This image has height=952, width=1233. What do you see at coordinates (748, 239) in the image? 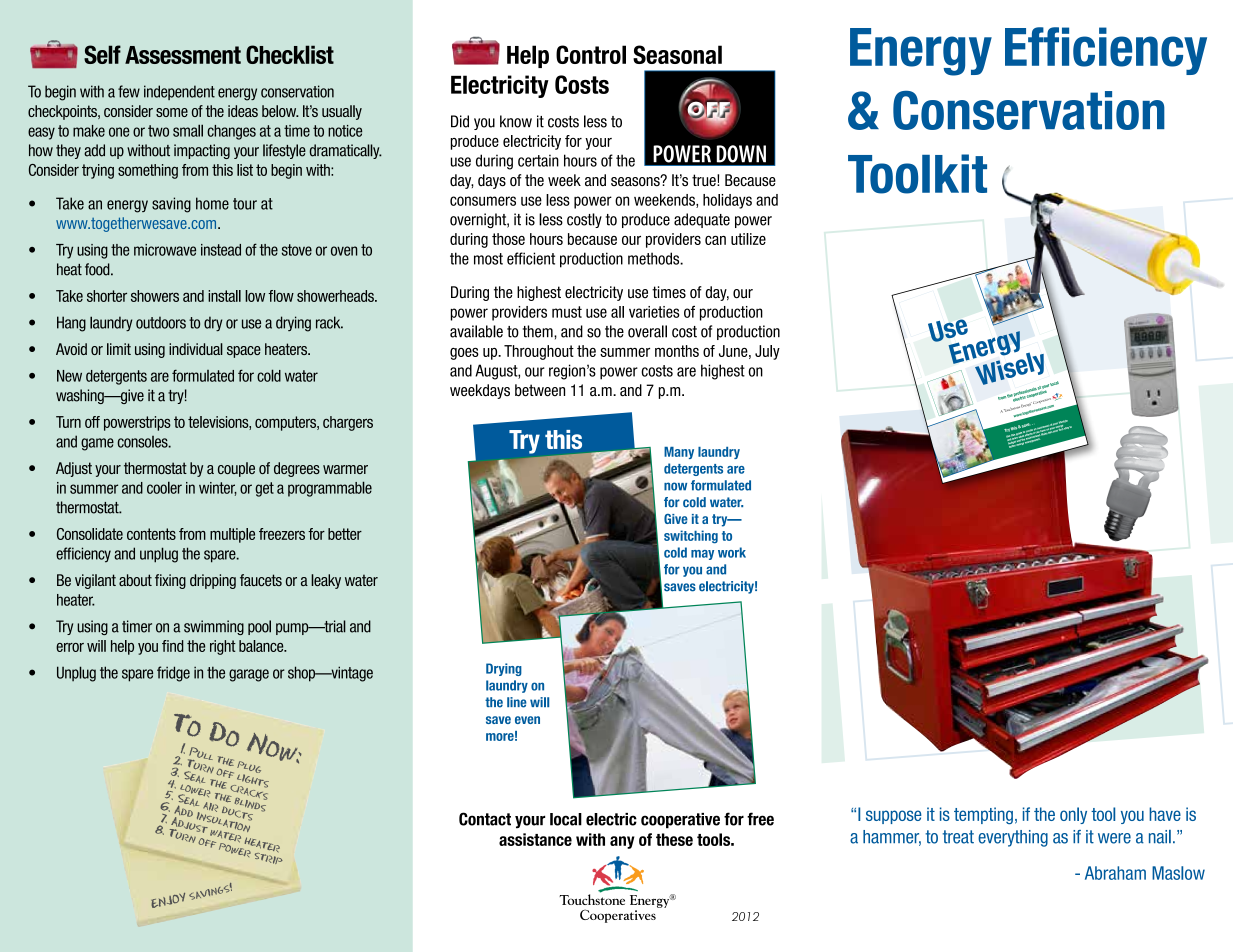
I see `utilize` at bounding box center [748, 239].
